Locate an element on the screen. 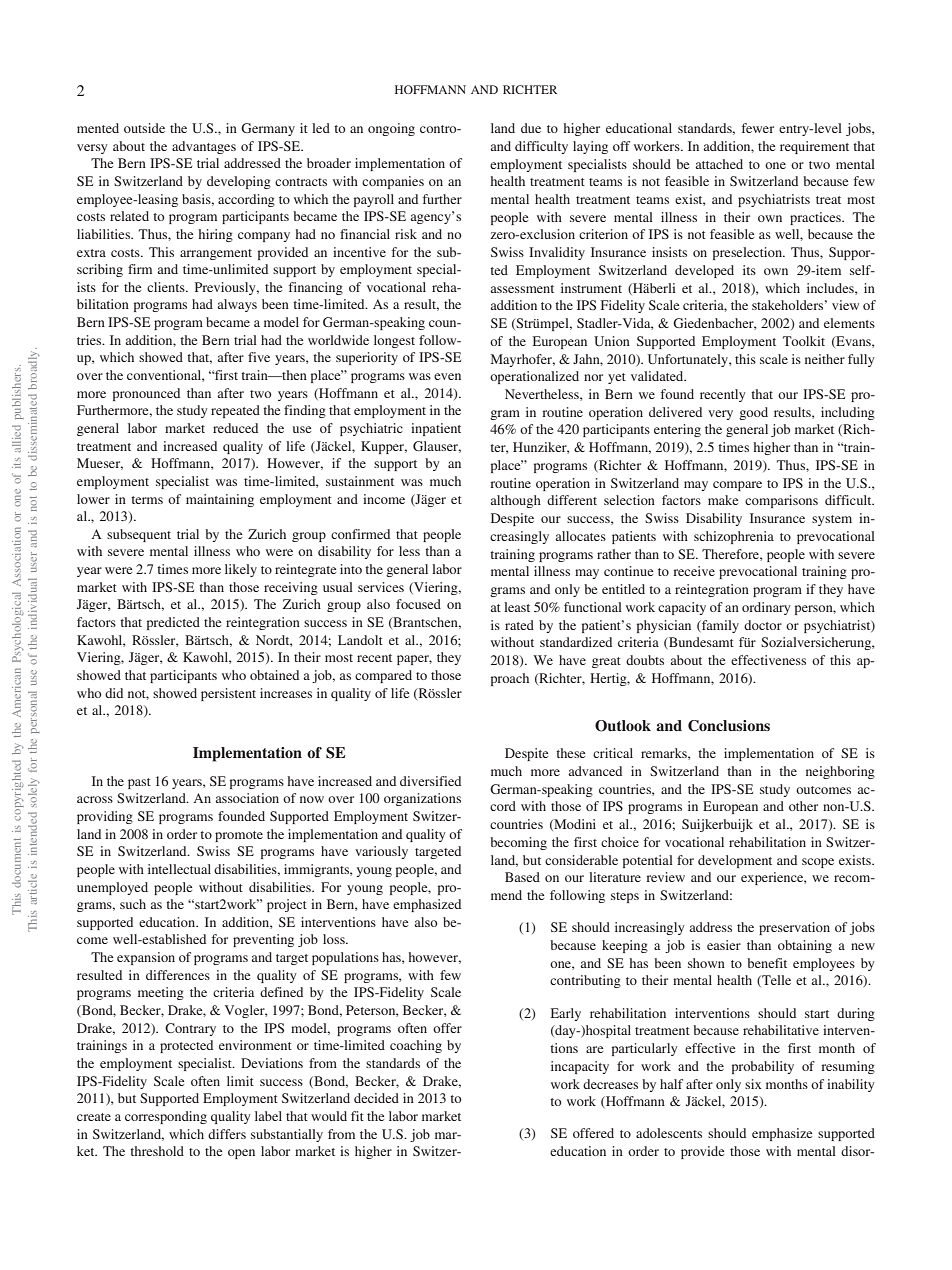  predicted is located at coordinates (173, 623).
